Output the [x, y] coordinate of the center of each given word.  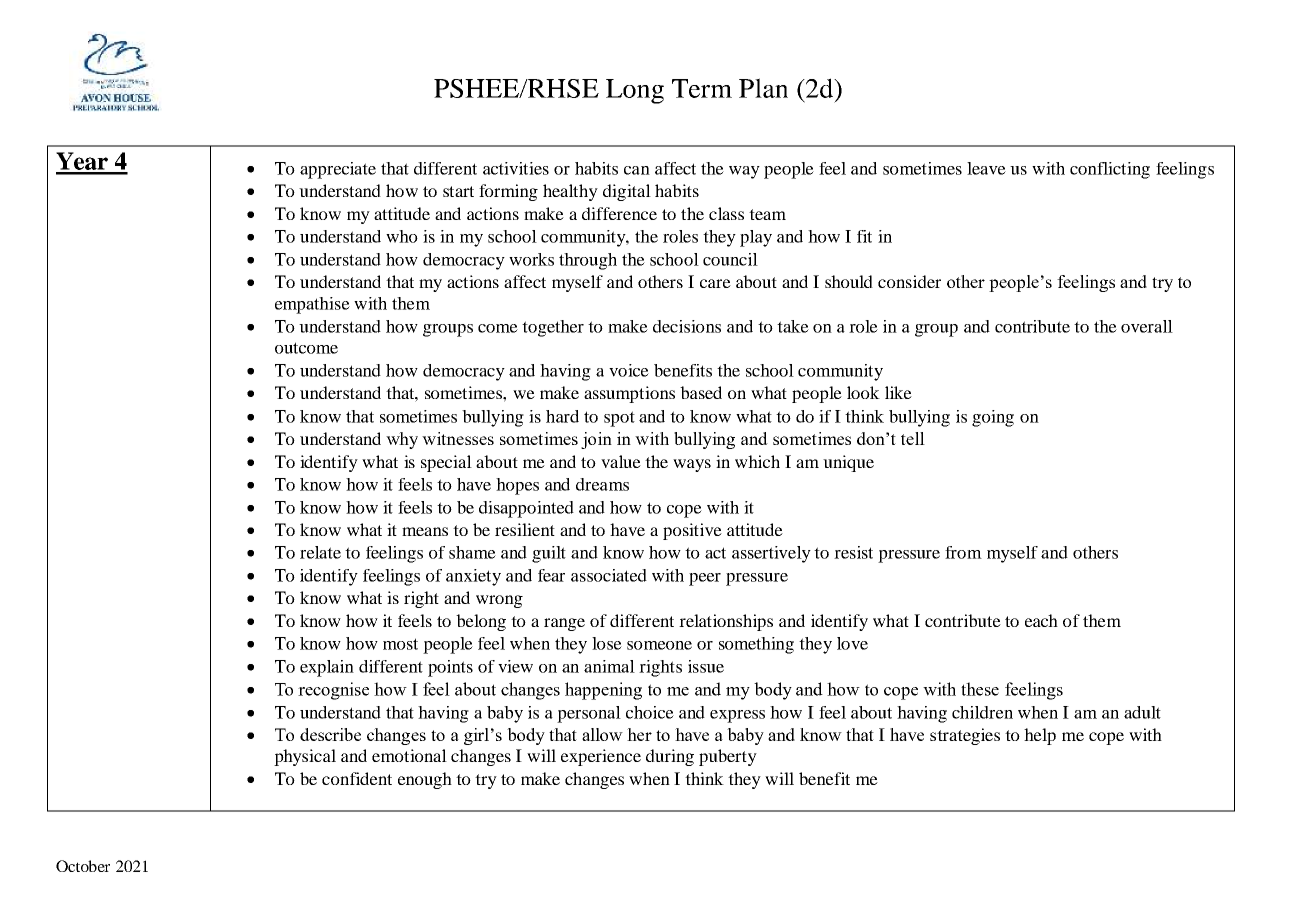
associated [609, 575]
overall [1147, 326]
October [83, 866]
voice [629, 370]
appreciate [338, 170]
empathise [312, 305]
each [1041, 620]
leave [986, 168]
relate [320, 552]
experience [601, 757]
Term [702, 88]
